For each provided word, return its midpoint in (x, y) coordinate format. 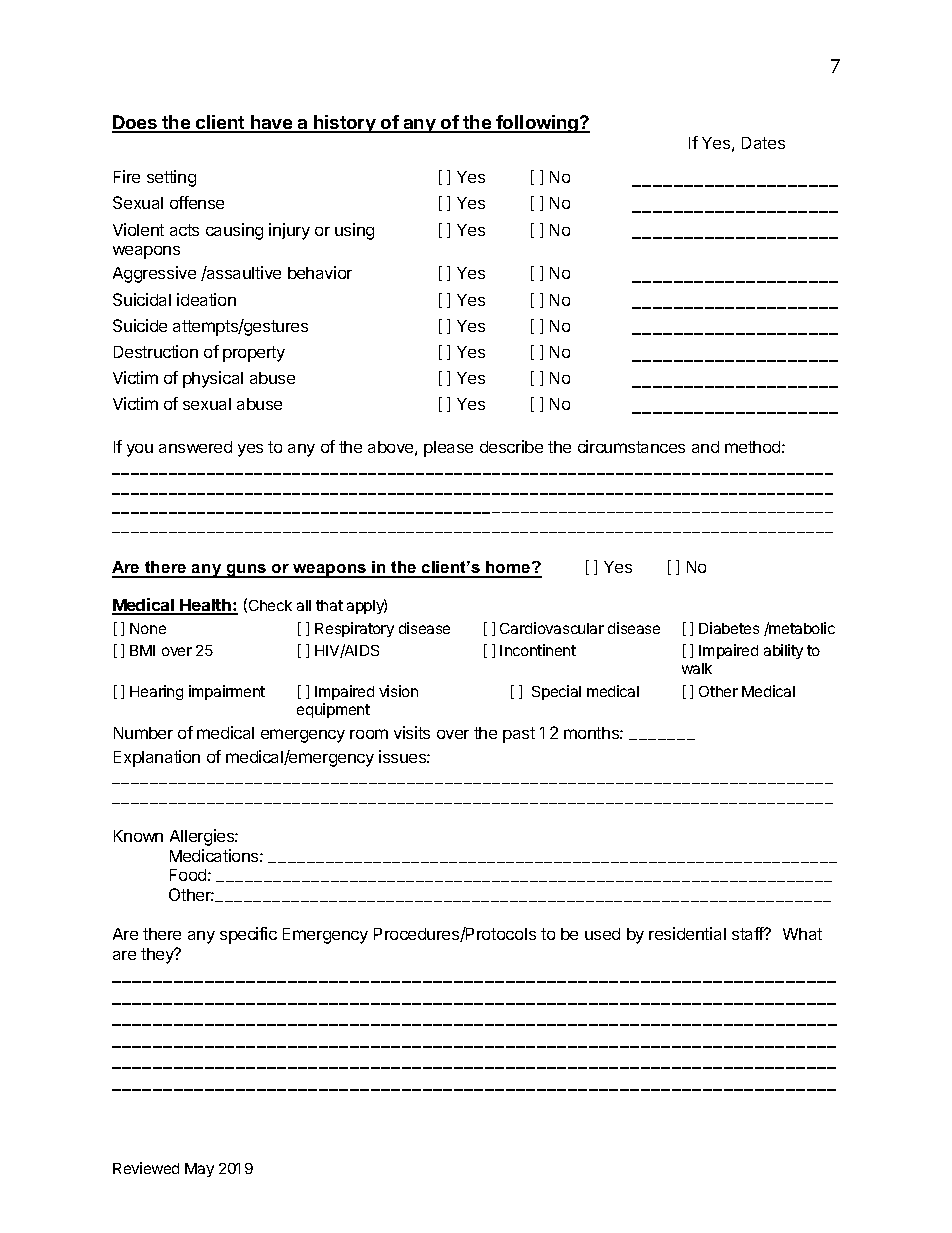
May (199, 1170)
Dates (763, 143)
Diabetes (729, 628)
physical (213, 379)
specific (248, 935)
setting (171, 178)
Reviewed (146, 1168)
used (602, 934)
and (705, 447)
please (448, 449)
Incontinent (538, 650)
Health (205, 606)
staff (749, 933)
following (537, 124)
